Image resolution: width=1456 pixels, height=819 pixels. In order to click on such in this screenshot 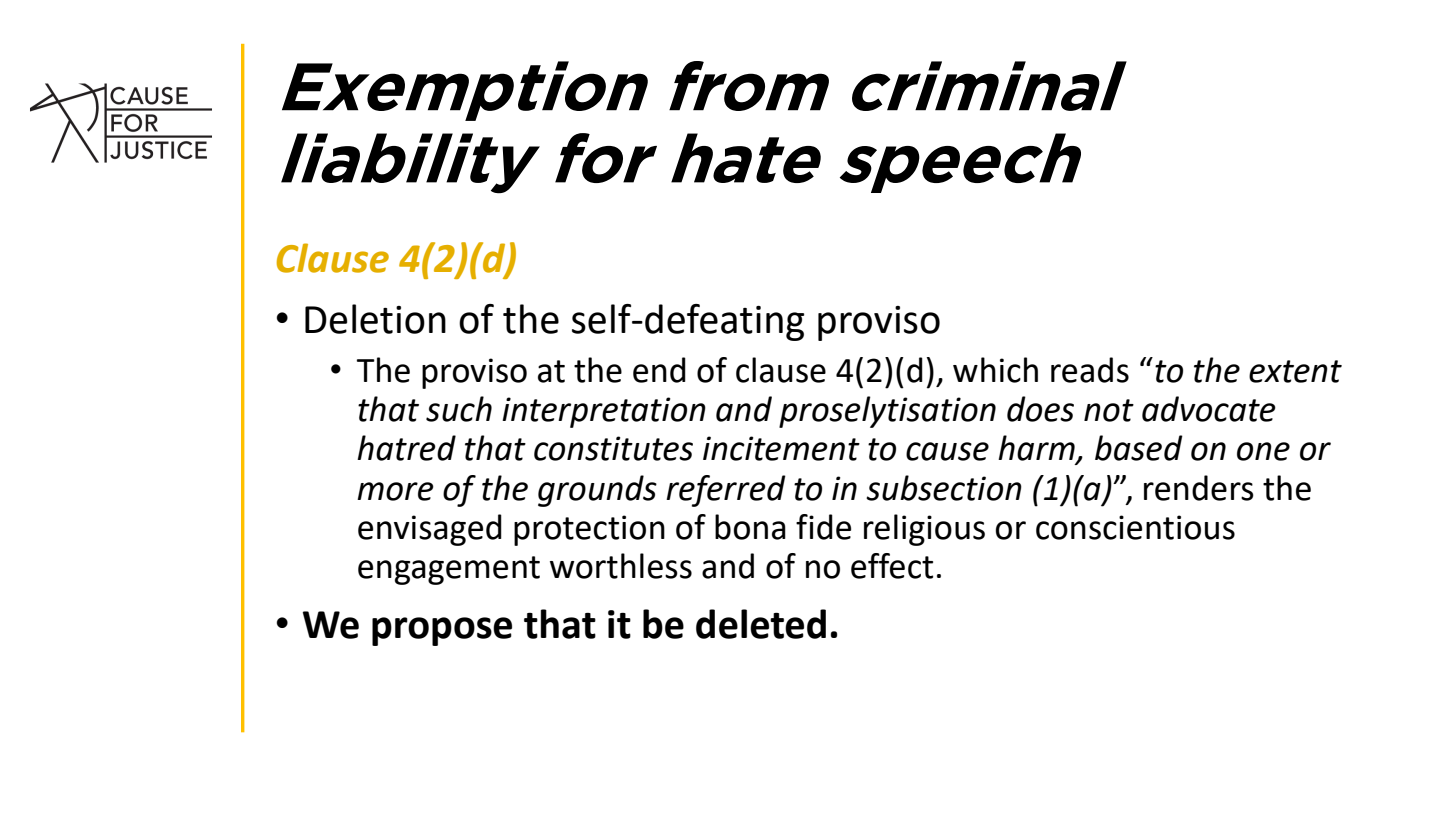, I will do `click(459, 409)`.
